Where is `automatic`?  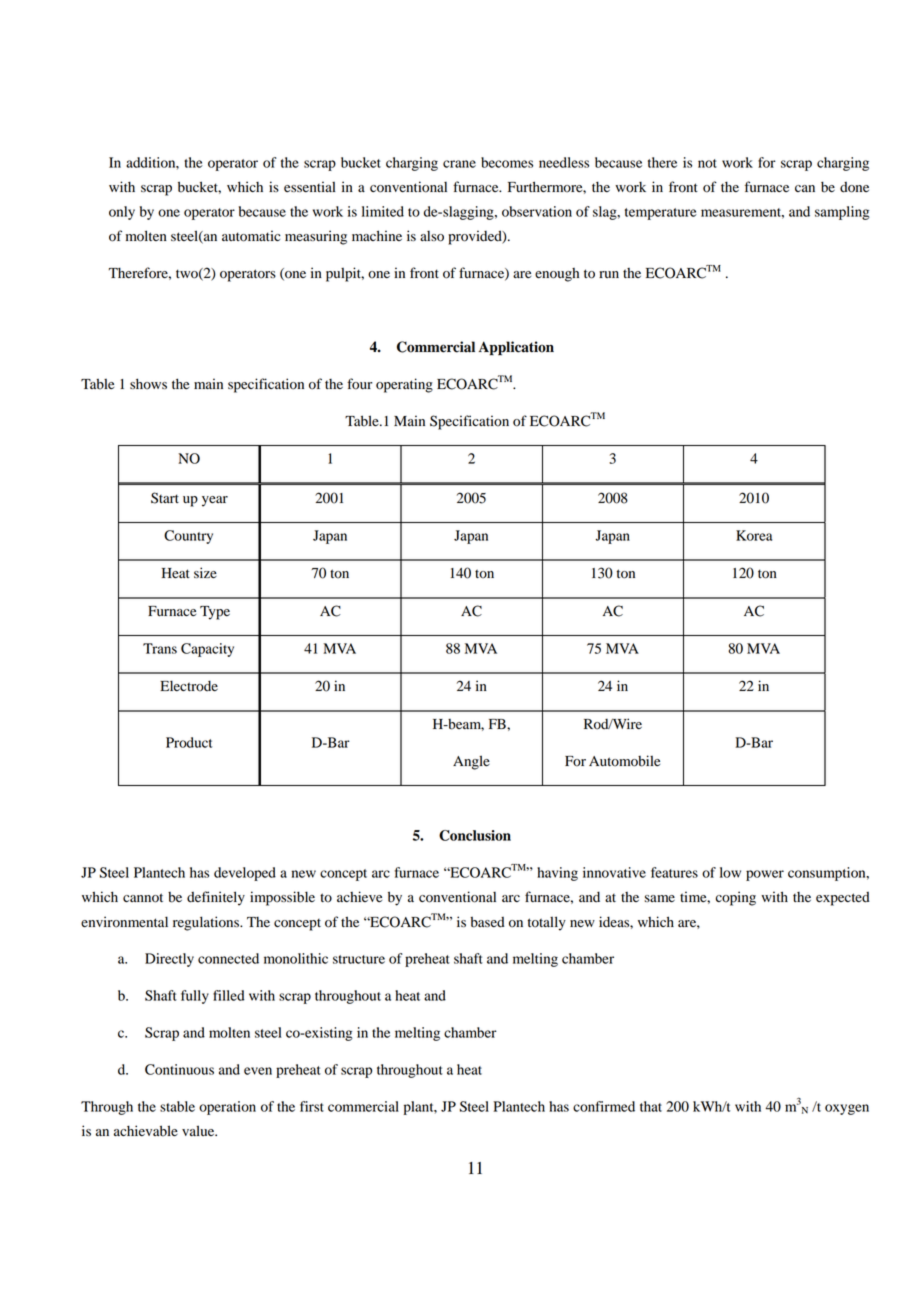 automatic is located at coordinates (251, 236).
